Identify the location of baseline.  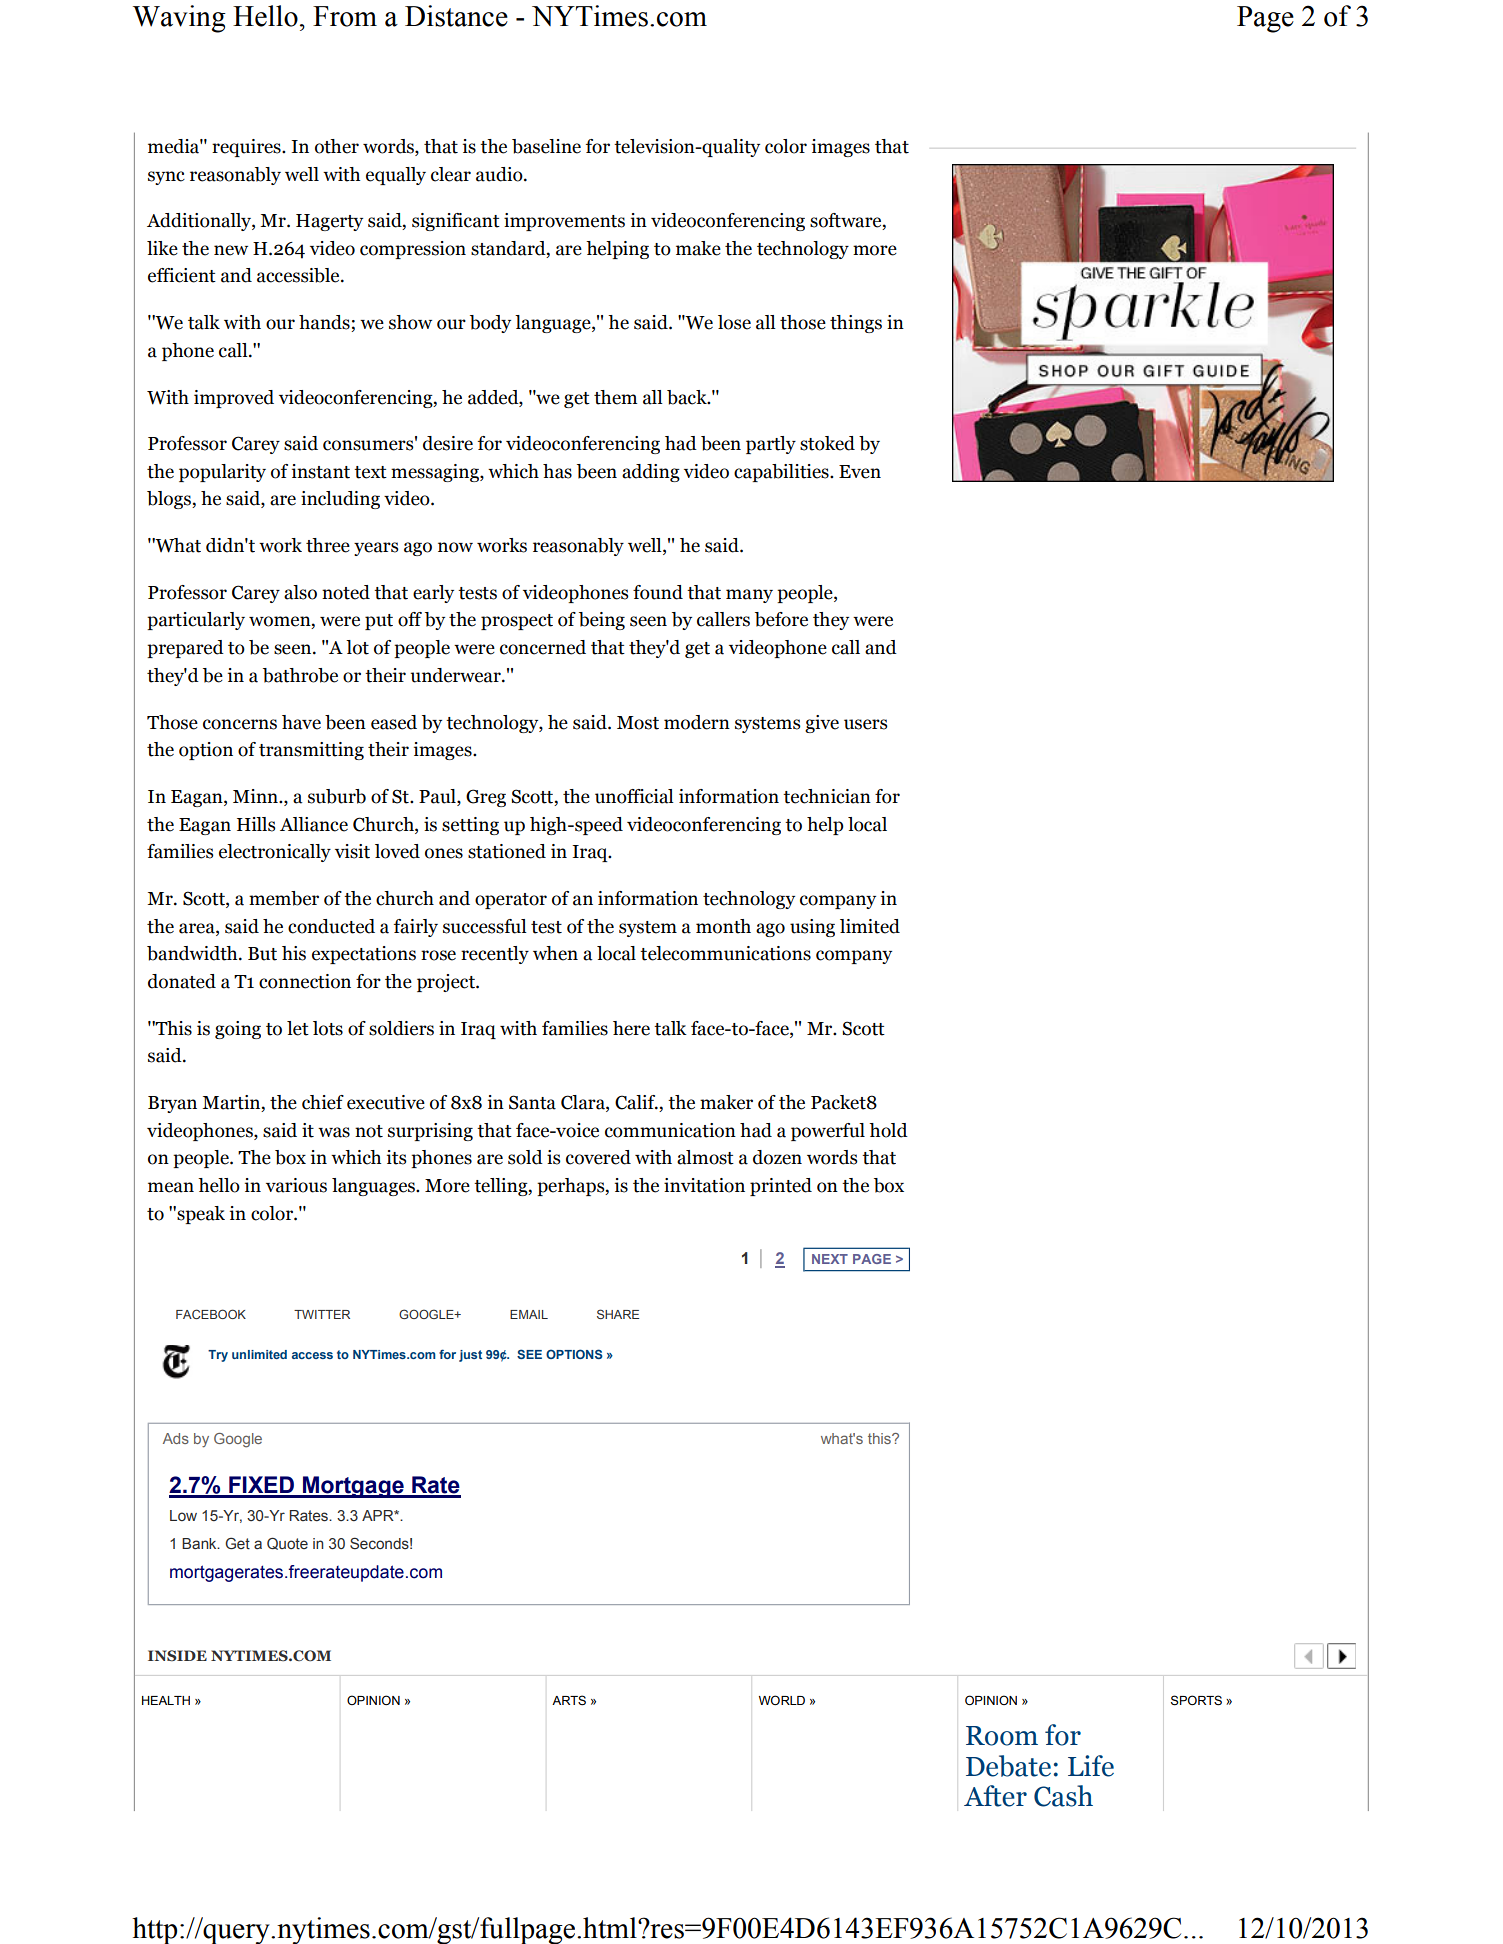
(546, 146).
